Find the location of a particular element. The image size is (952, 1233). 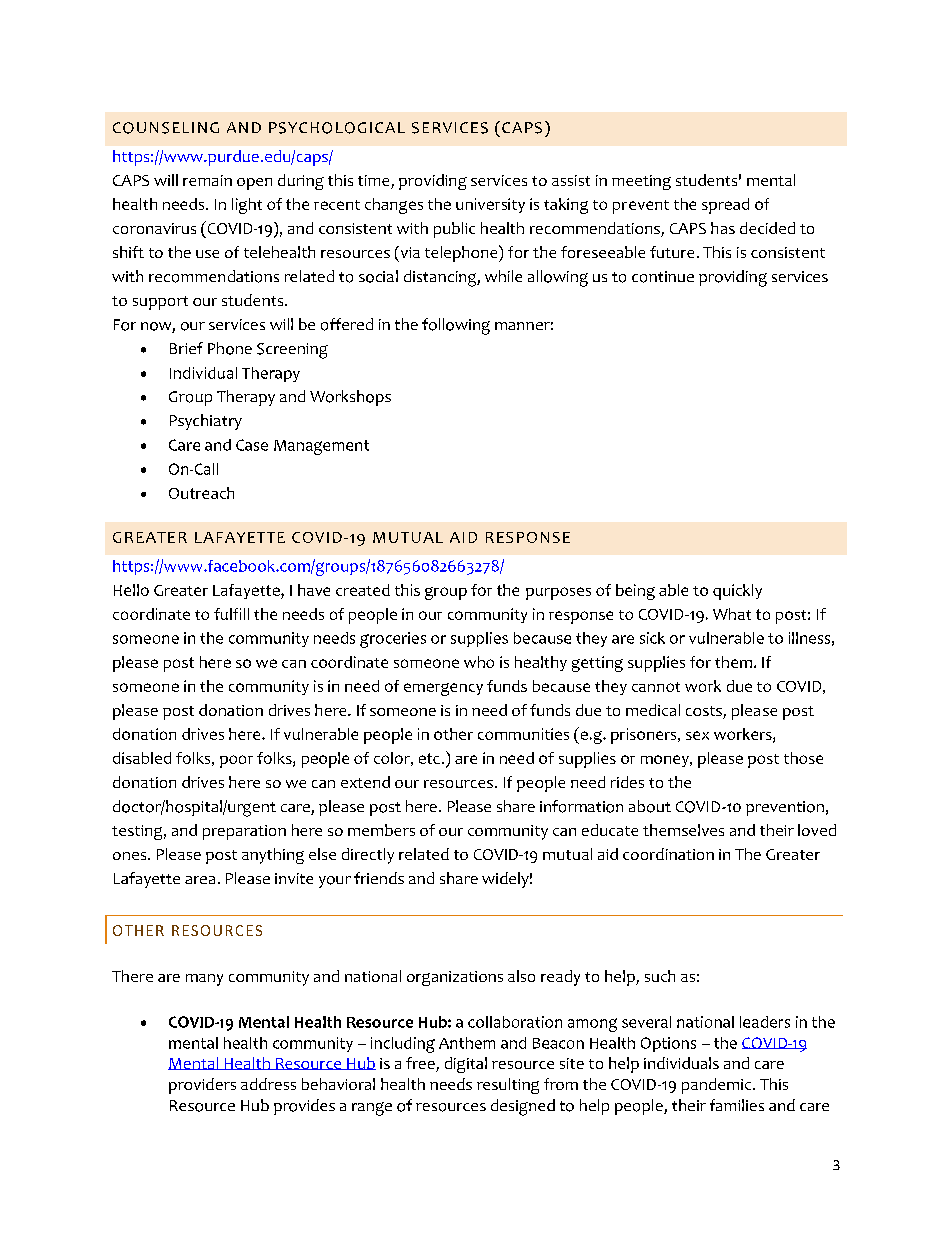

university is located at coordinates (490, 205).
